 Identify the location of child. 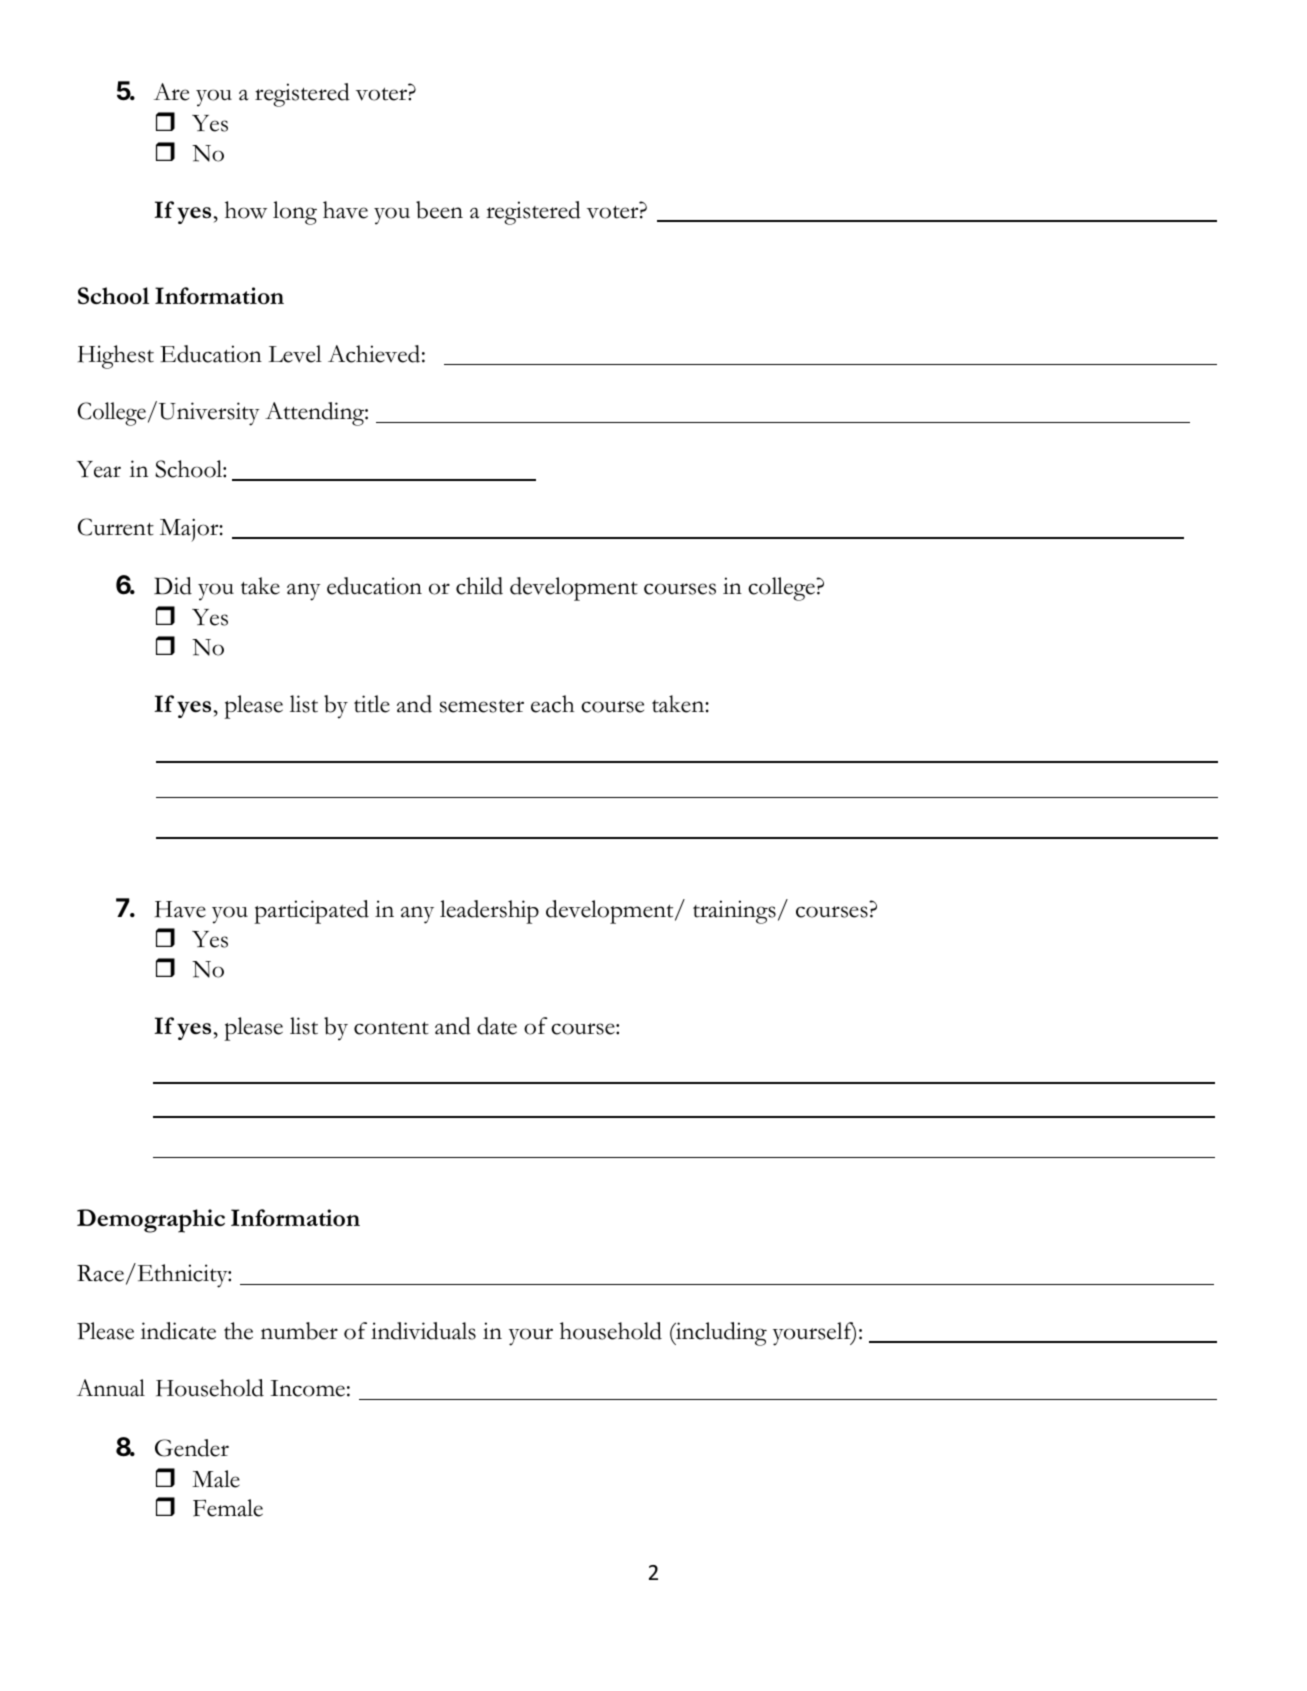
(479, 586).
